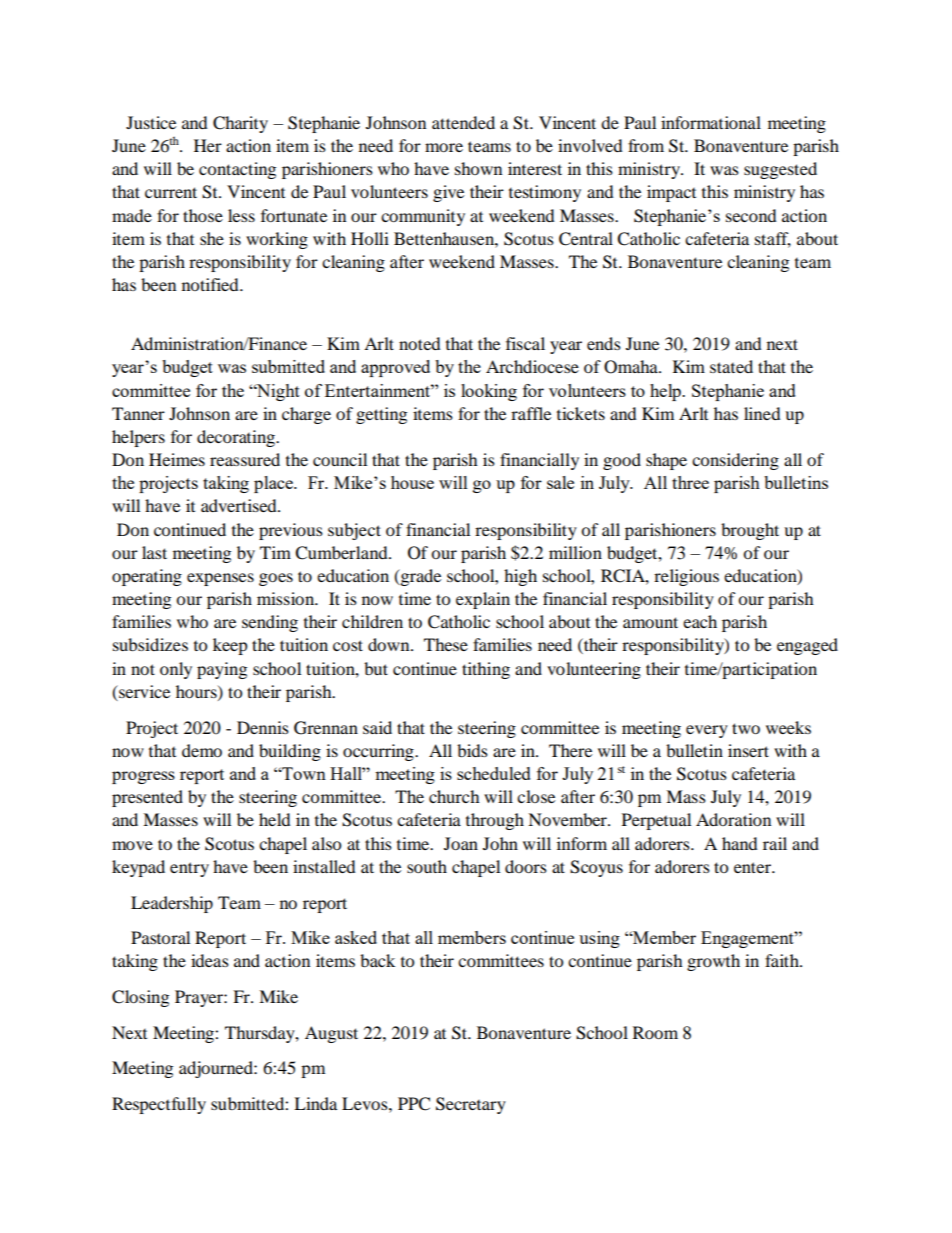  Describe the element at coordinates (471, 1105) in the screenshot. I see `Secretary` at that location.
